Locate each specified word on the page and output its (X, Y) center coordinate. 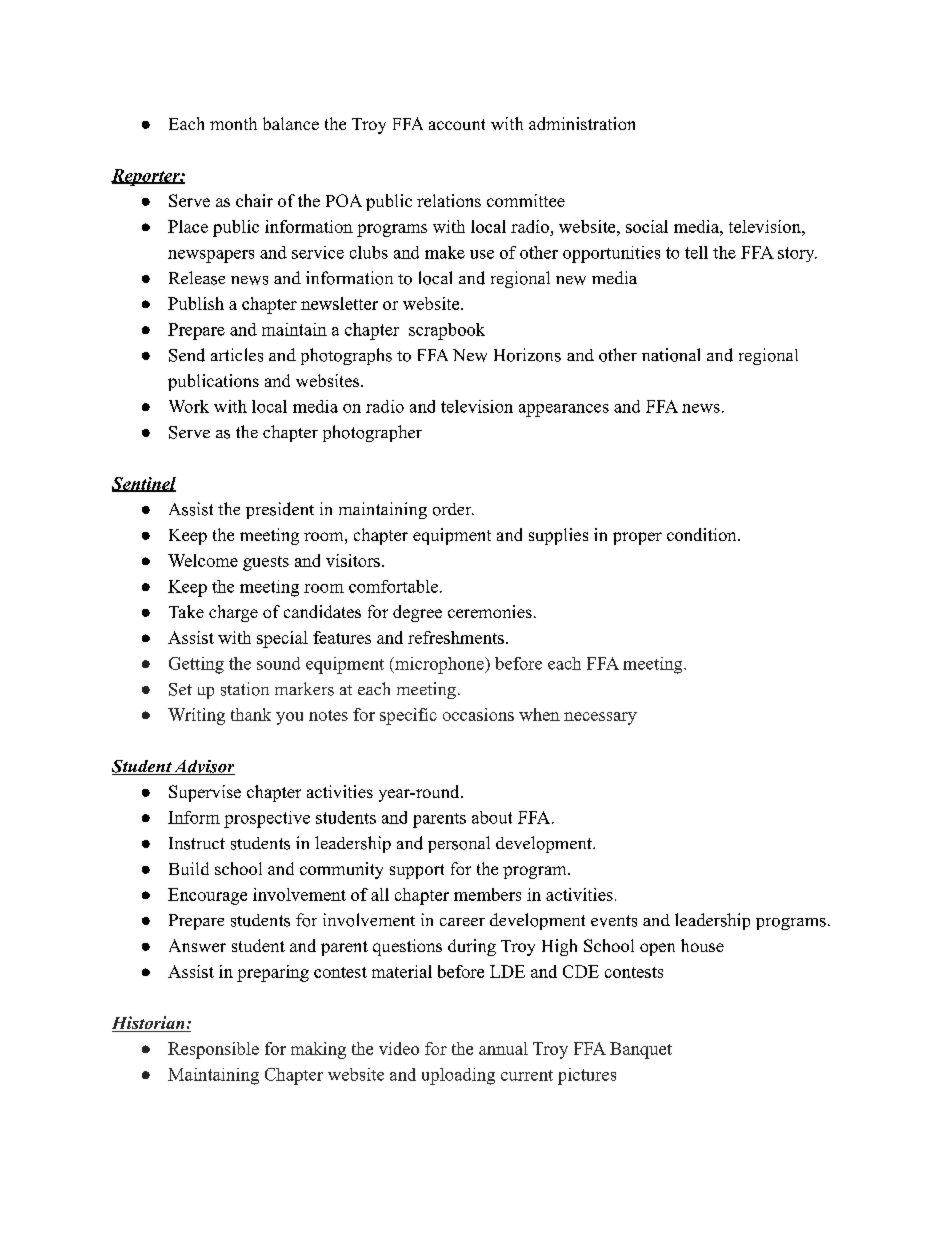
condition (703, 534)
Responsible (213, 1050)
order (453, 509)
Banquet (641, 1050)
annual (503, 1048)
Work (189, 406)
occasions (478, 714)
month (233, 123)
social (647, 226)
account (457, 124)
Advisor (203, 767)
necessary (600, 718)
